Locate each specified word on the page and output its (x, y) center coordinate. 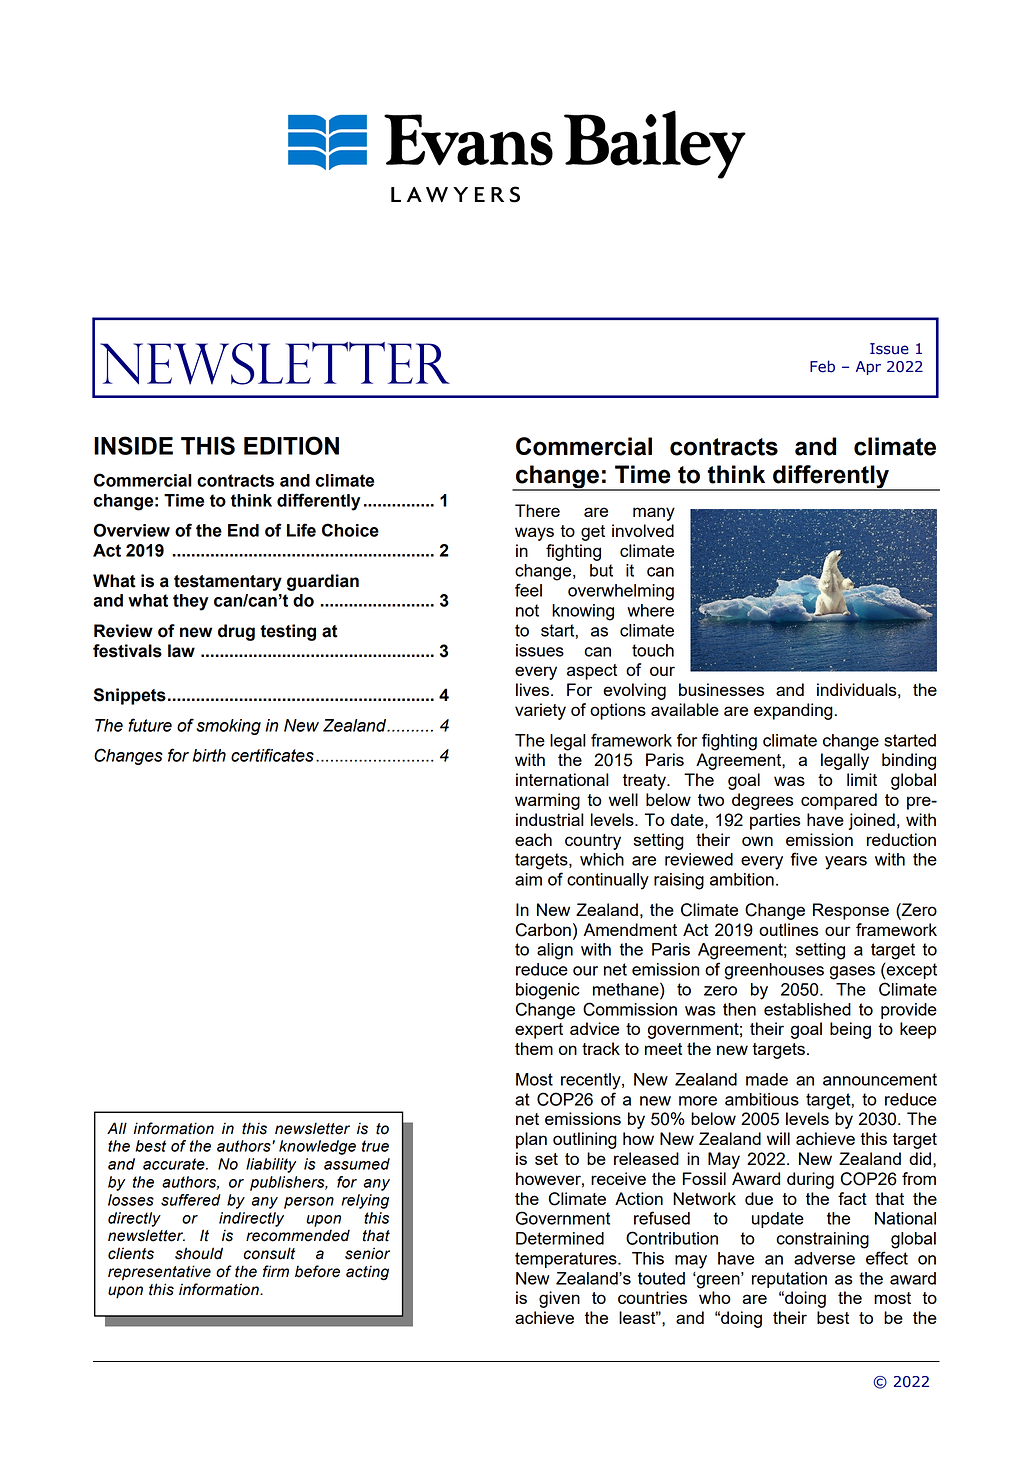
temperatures (567, 1260)
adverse (824, 1258)
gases (852, 973)
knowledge (317, 1147)
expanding (793, 711)
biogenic (548, 991)
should (199, 1253)
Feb (822, 366)
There (537, 510)
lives (534, 689)
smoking (228, 727)
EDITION (291, 445)
